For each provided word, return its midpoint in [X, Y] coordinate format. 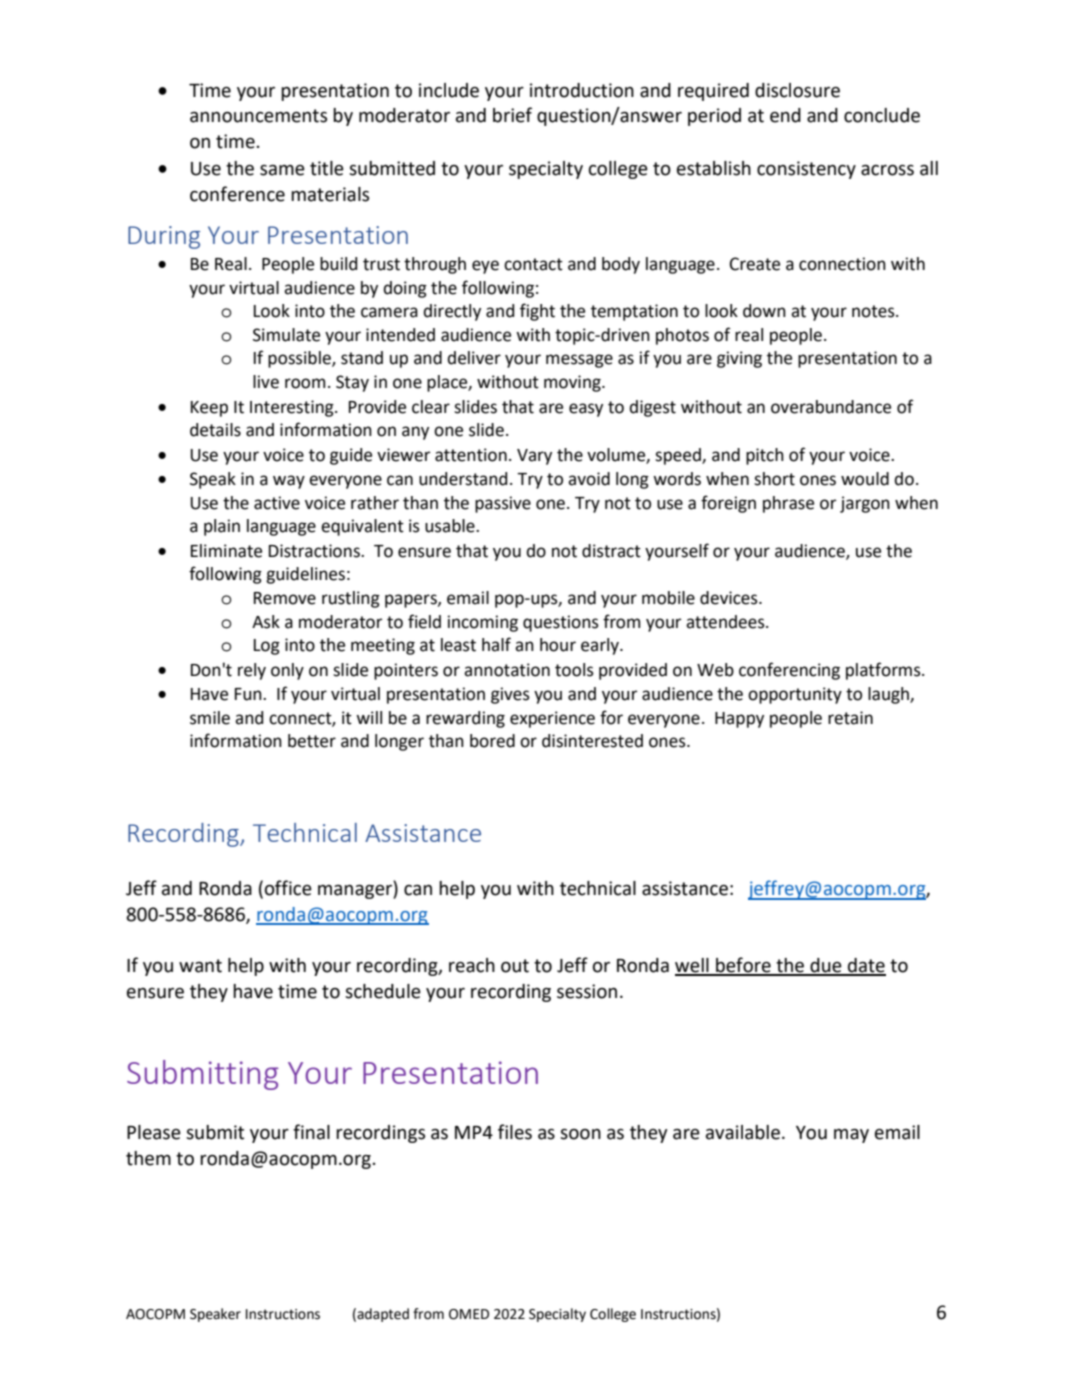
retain [850, 718]
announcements [258, 116]
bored [492, 741]
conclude [882, 115]
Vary [534, 457]
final [311, 1132]
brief [512, 115]
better [312, 741]
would [865, 479]
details [215, 430]
